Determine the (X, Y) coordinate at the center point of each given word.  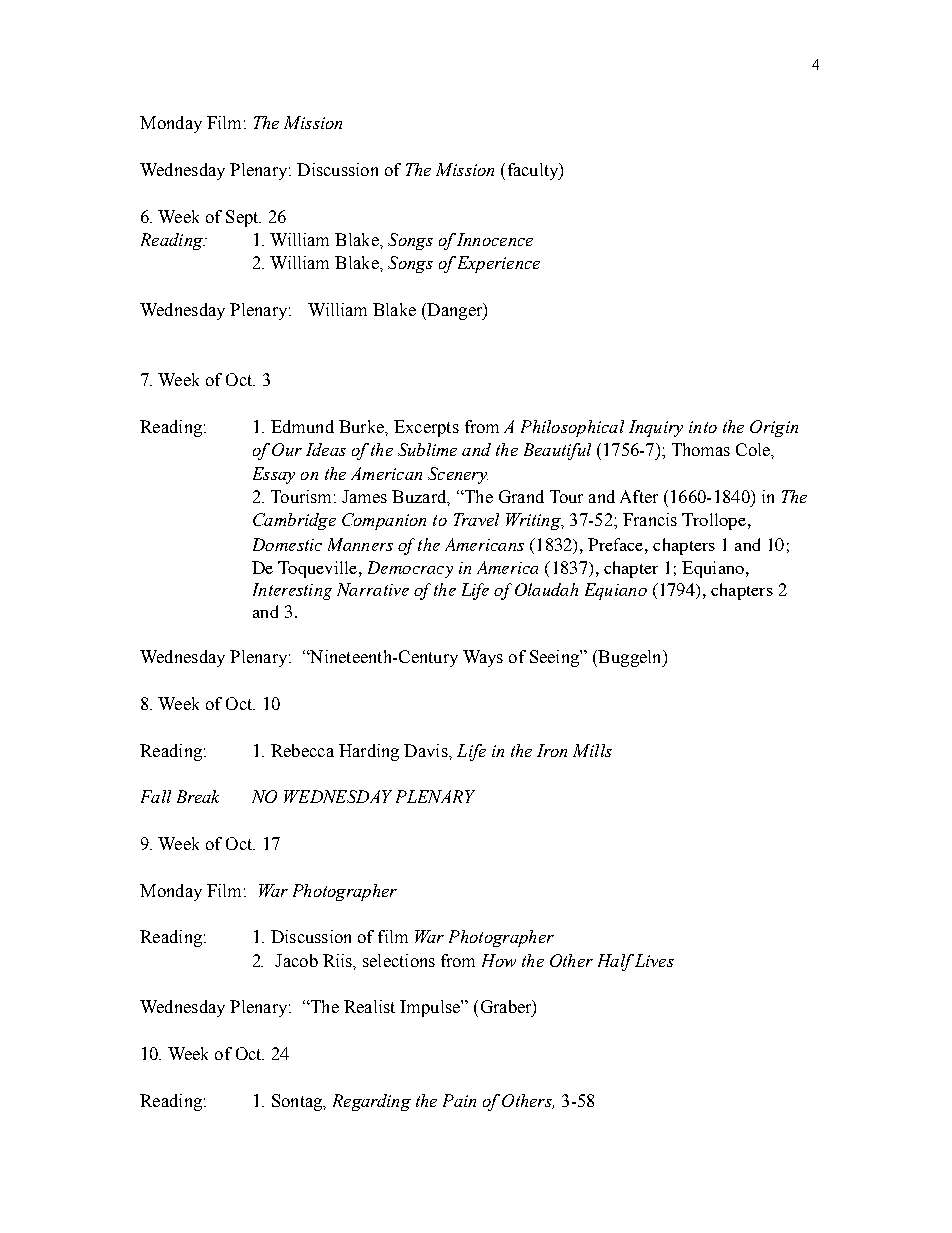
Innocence (494, 239)
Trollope (714, 521)
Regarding (372, 1102)
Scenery (458, 475)
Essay (274, 475)
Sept (243, 218)
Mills (592, 750)
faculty (534, 171)
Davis (427, 750)
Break (198, 796)
